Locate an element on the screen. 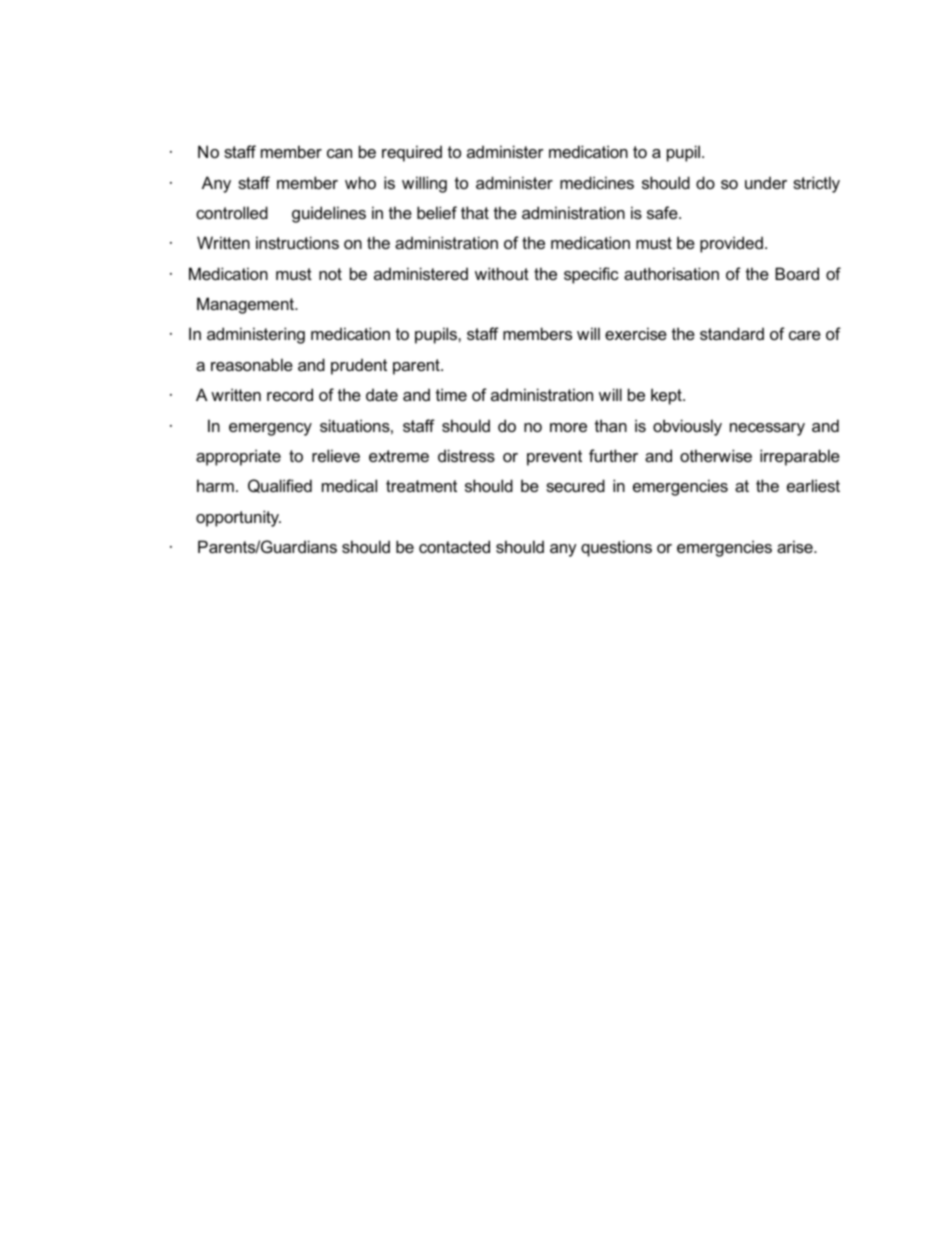 Image resolution: width=952 pixels, height=1233 pixels. under is located at coordinates (766, 182).
